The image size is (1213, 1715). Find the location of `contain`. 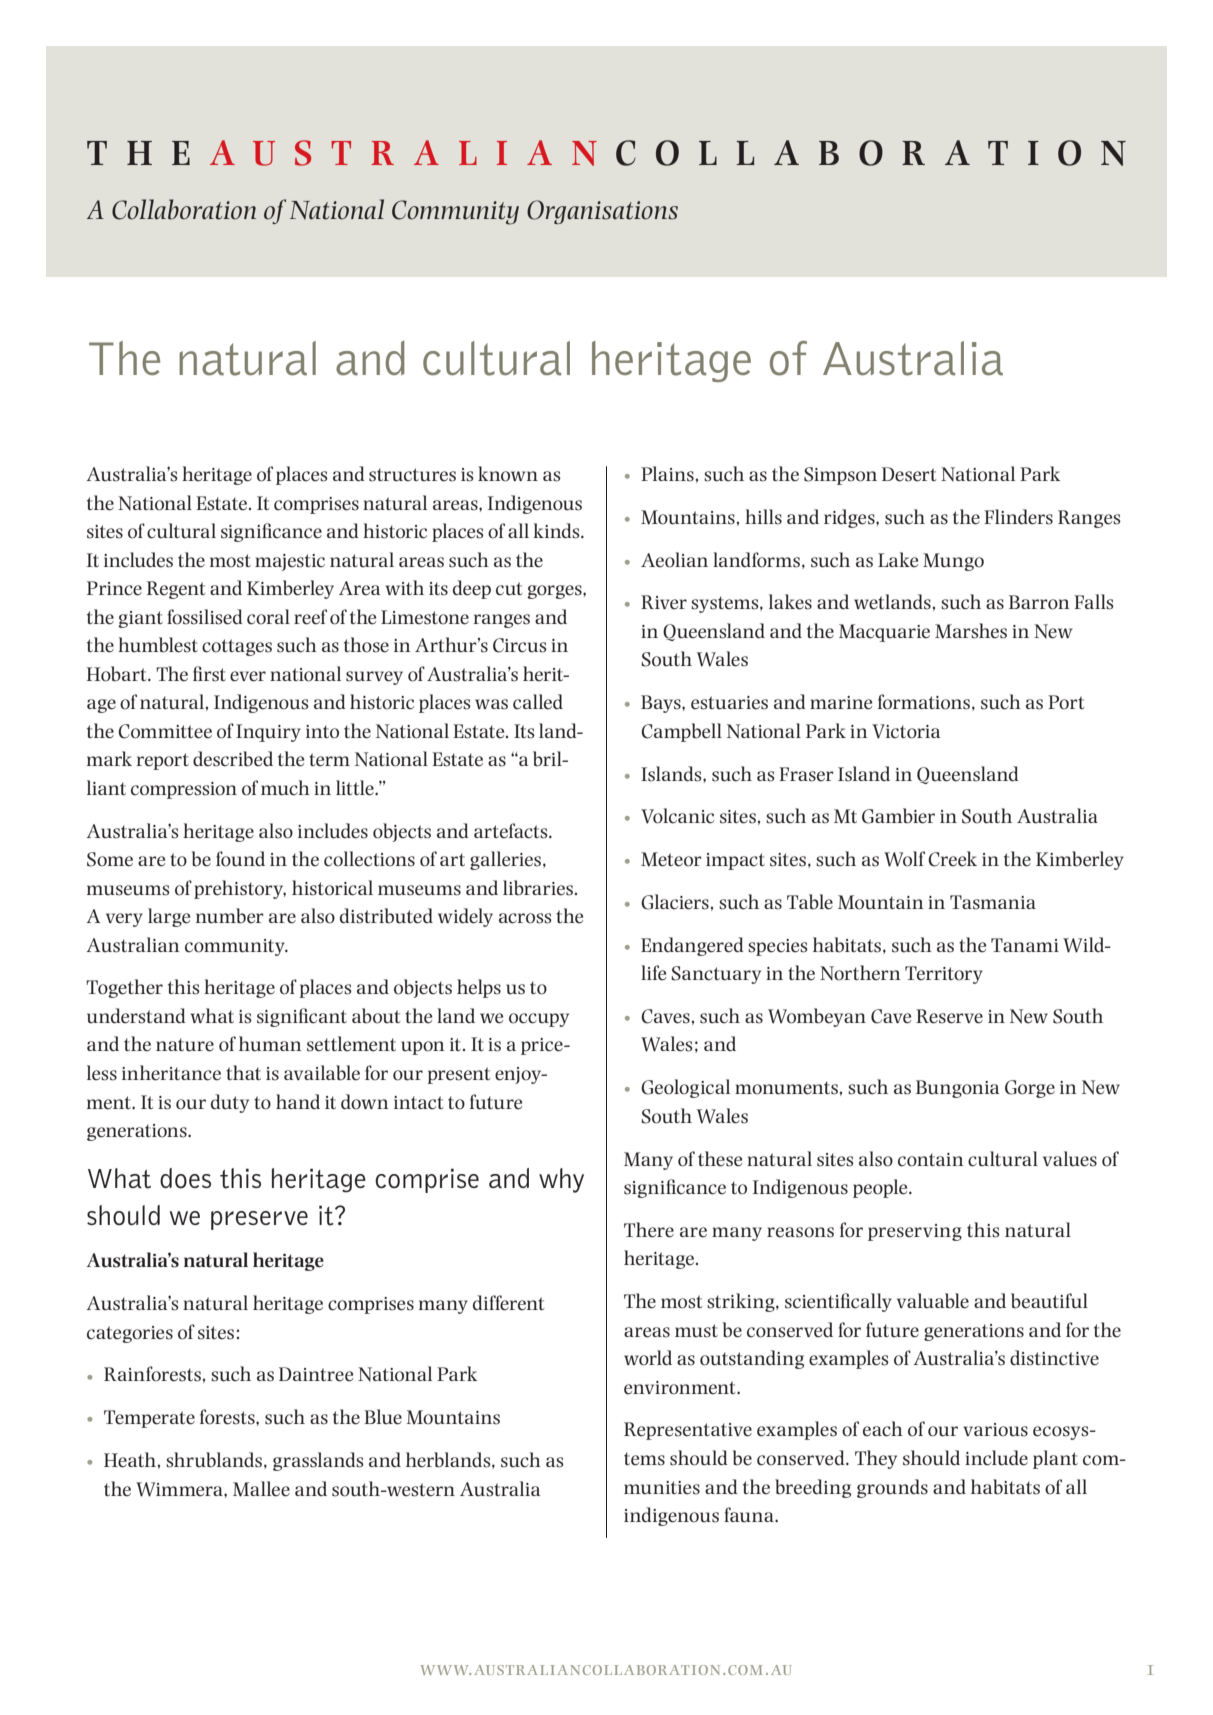

contain is located at coordinates (931, 1160).
